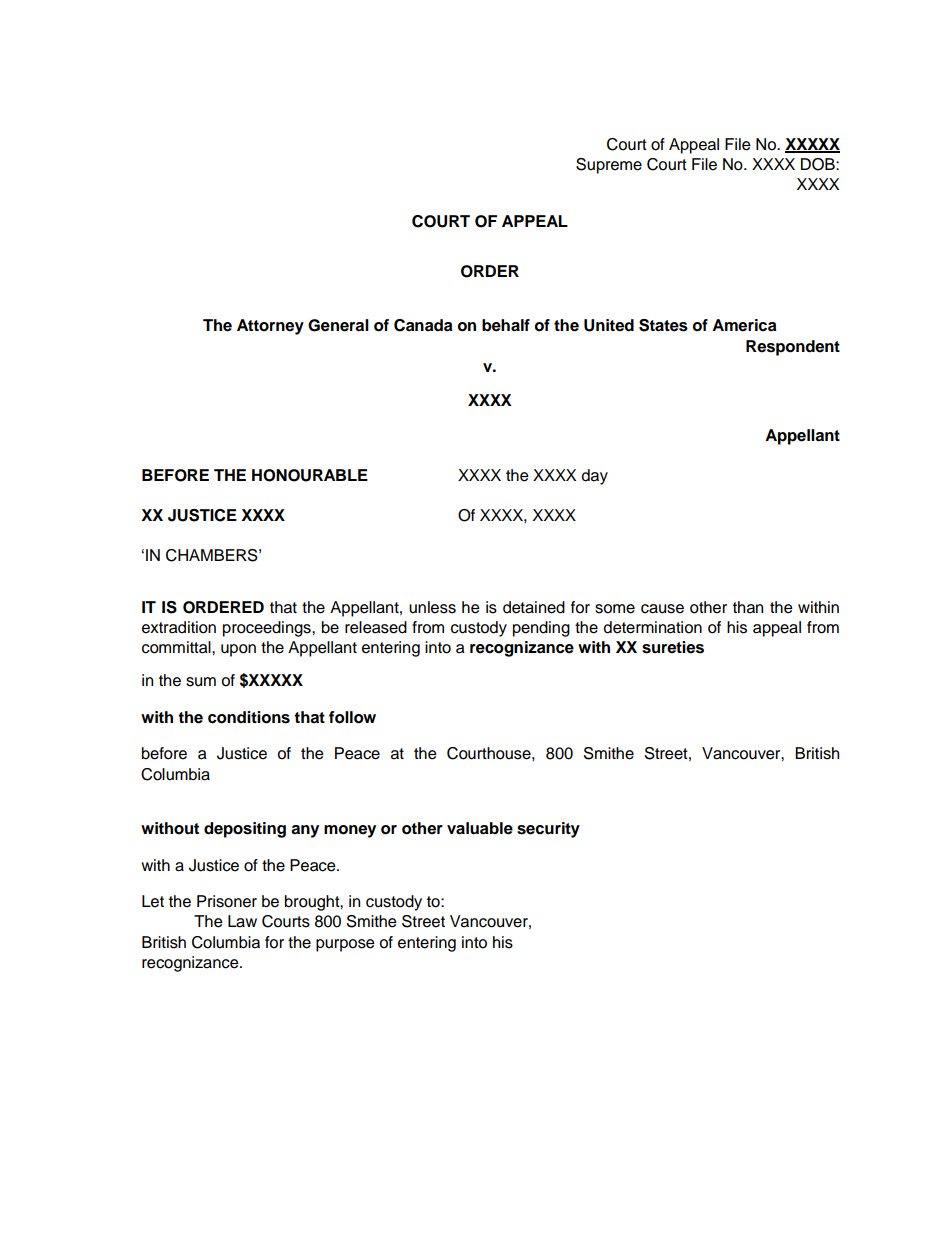  I want to click on Attorney, so click(270, 327).
